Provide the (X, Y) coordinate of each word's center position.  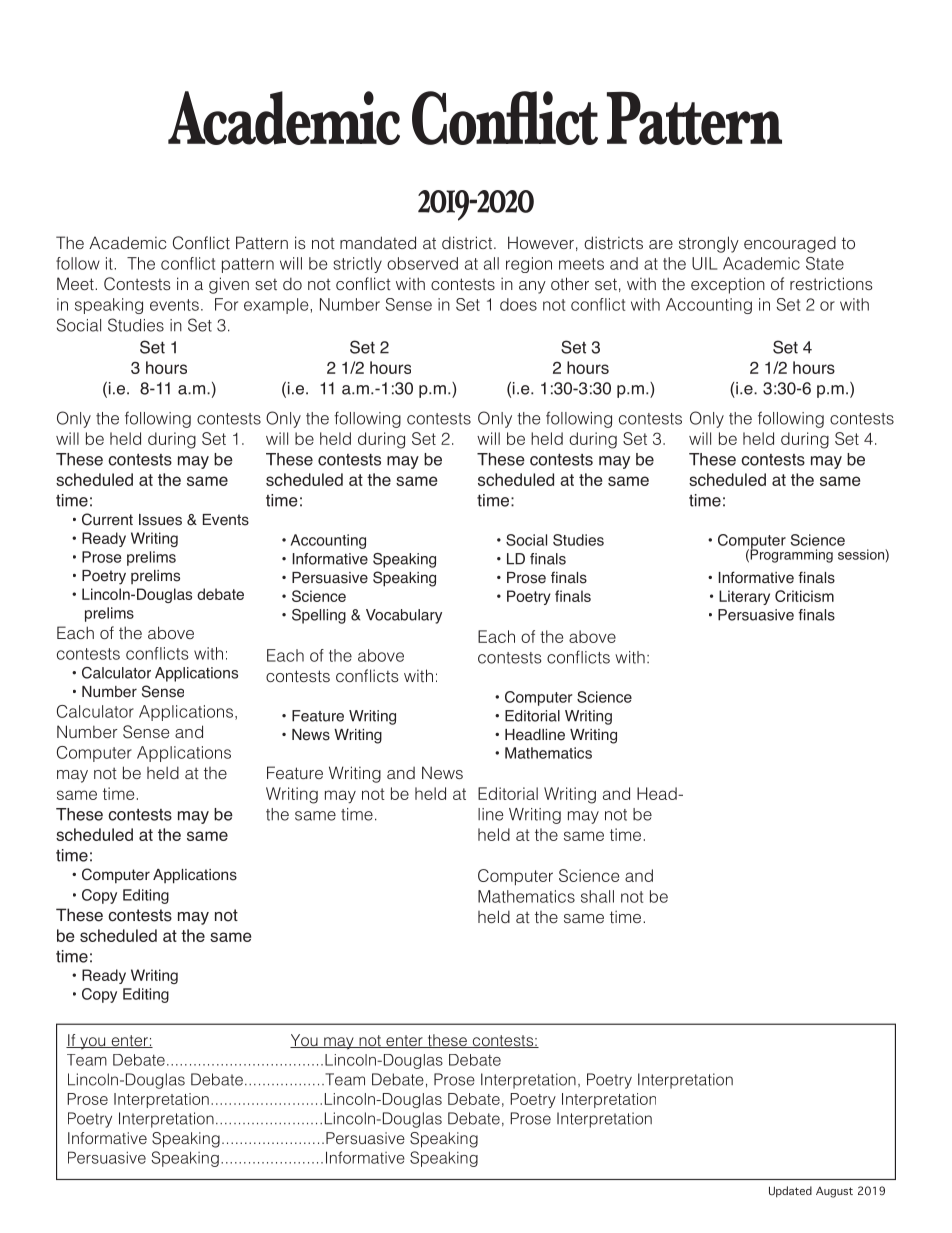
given (229, 285)
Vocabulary (404, 616)
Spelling (319, 616)
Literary (744, 597)
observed (422, 263)
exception (728, 285)
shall (597, 896)
